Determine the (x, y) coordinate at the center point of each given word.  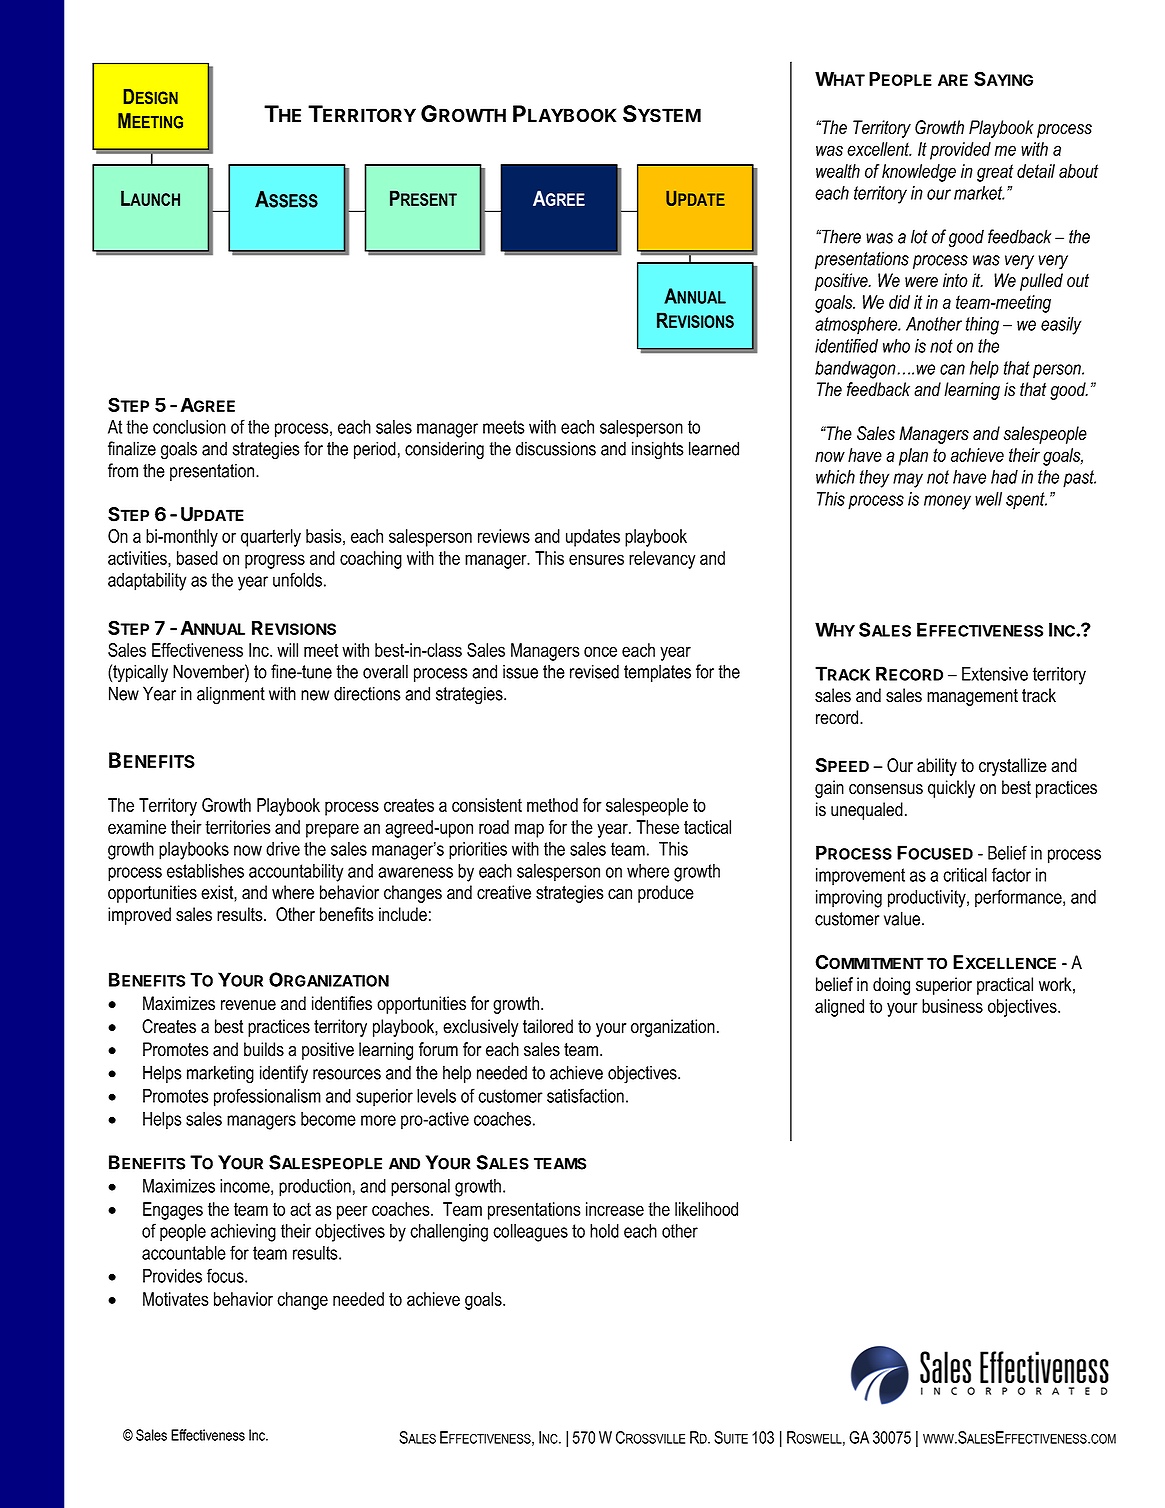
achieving (243, 1233)
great (995, 173)
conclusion (189, 427)
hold (604, 1231)
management (972, 697)
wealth (838, 171)
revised (594, 671)
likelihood (706, 1209)
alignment (231, 695)
